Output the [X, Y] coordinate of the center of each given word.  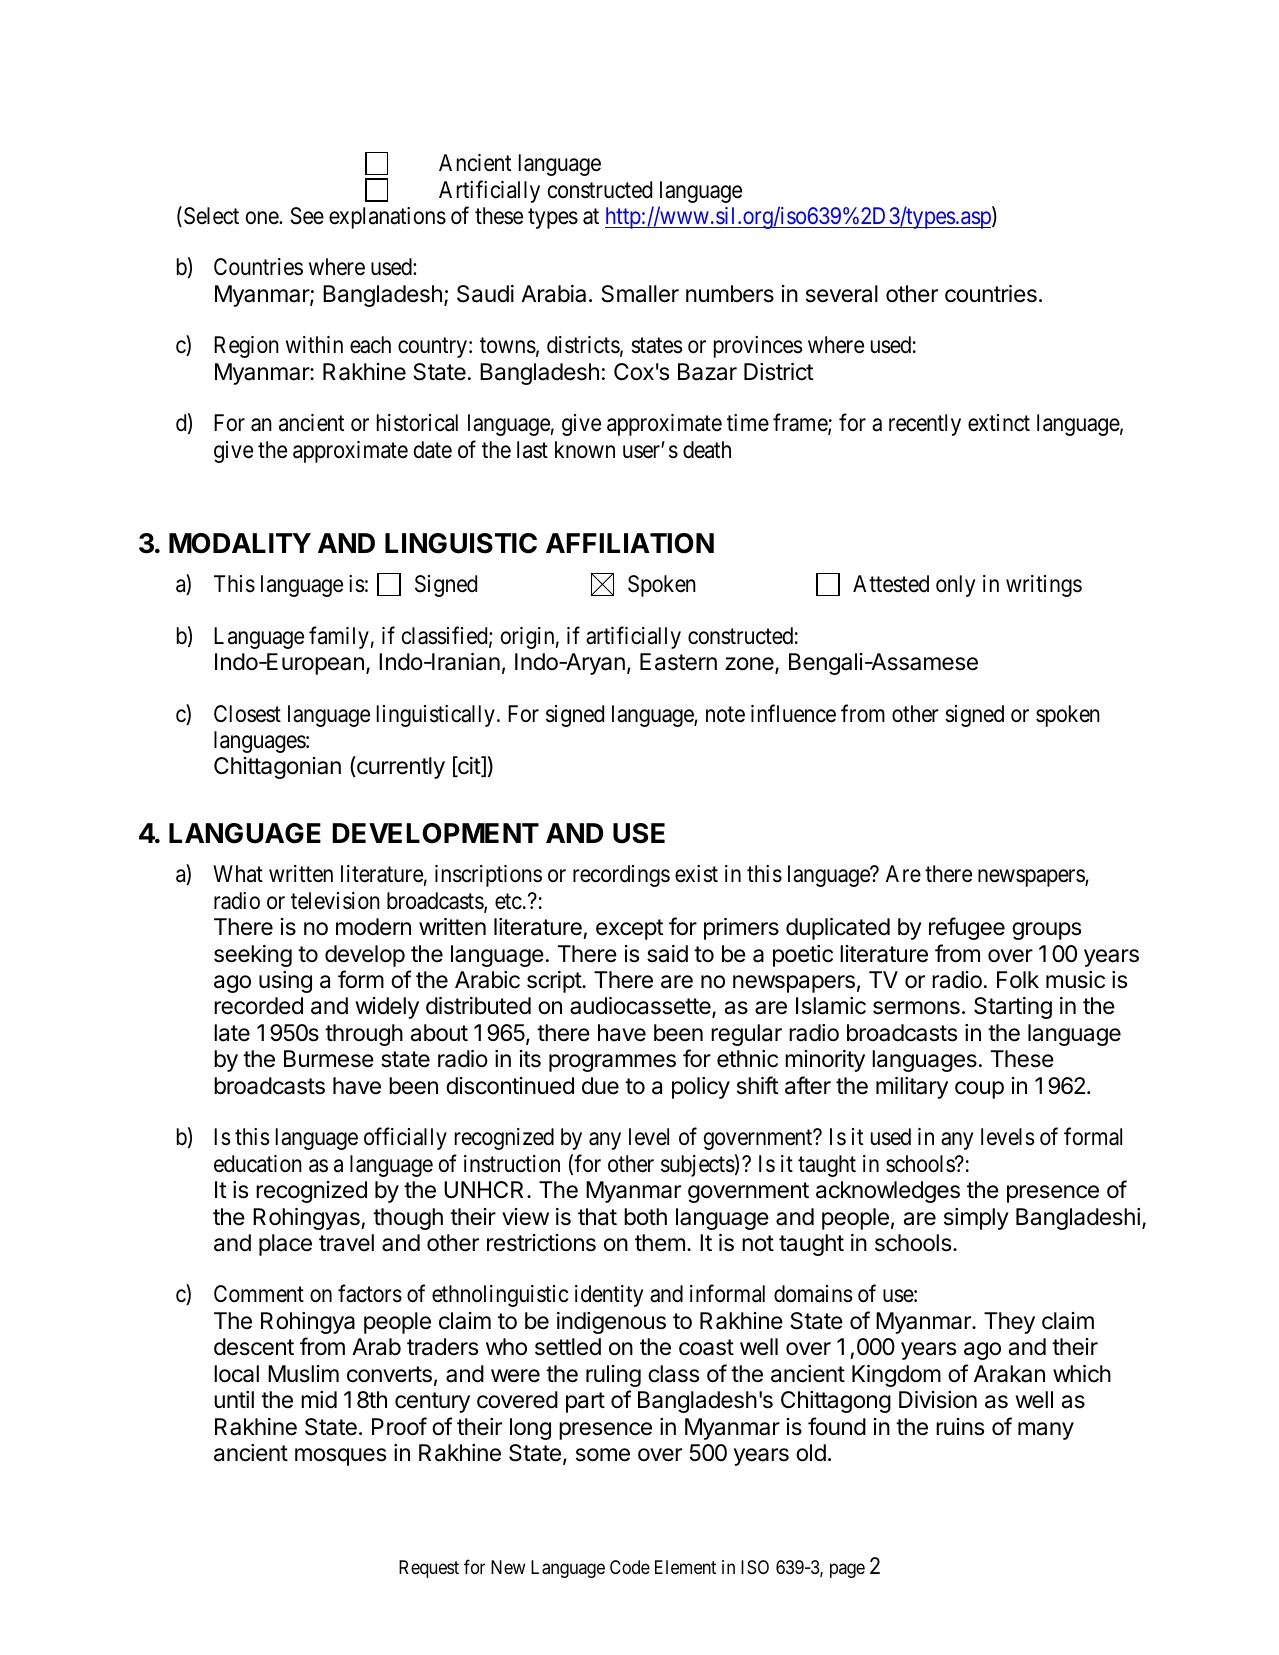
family [339, 637]
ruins [960, 1427]
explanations [387, 218]
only [955, 586]
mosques [340, 1457]
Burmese [329, 1059]
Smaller [640, 294]
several [842, 294]
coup [979, 1090]
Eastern [678, 662]
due [600, 1086]
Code [630, 1567]
